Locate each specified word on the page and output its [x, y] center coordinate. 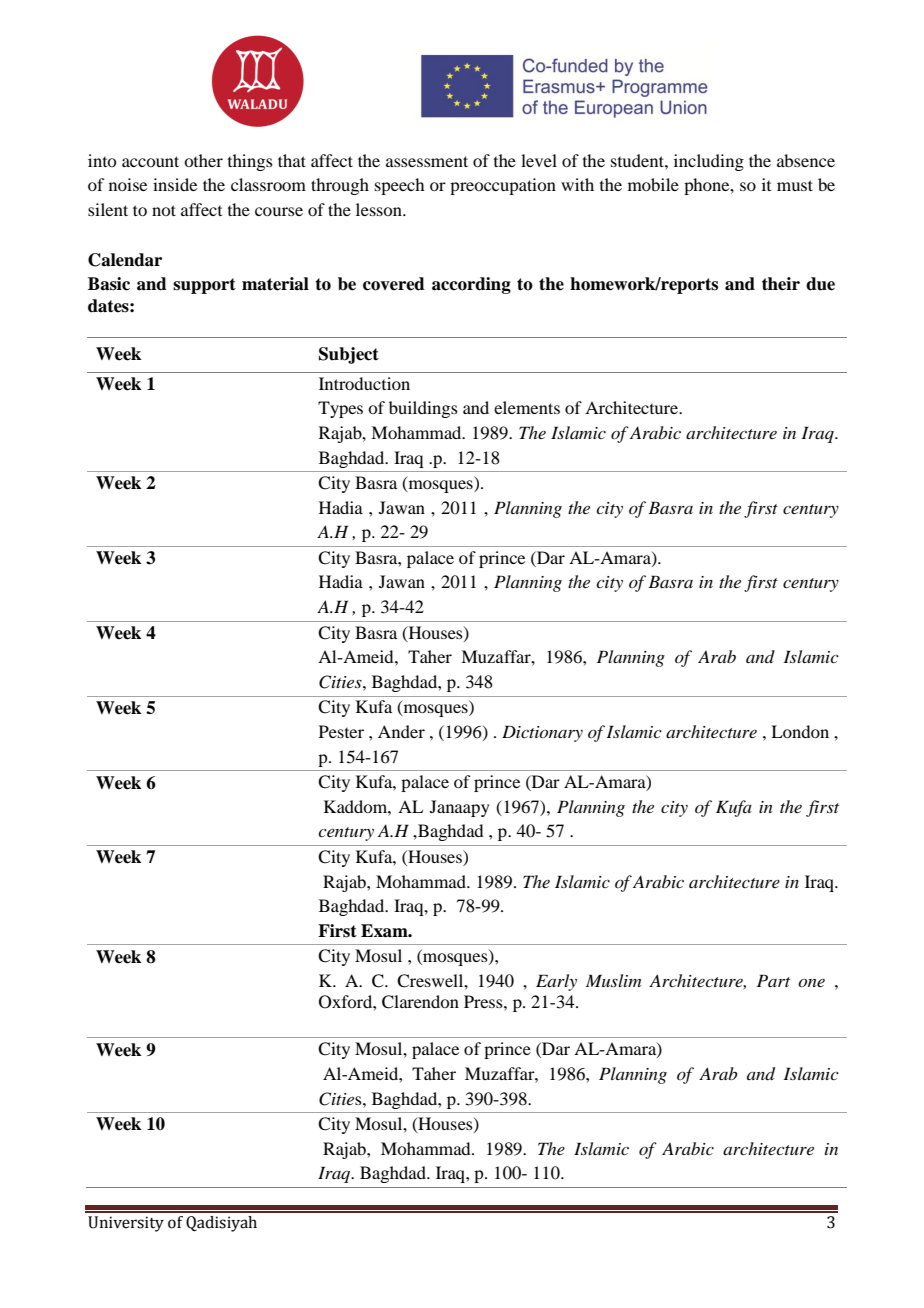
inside [175, 184]
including [709, 162]
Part [773, 980]
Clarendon [420, 1002]
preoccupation [503, 186]
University [126, 1224]
